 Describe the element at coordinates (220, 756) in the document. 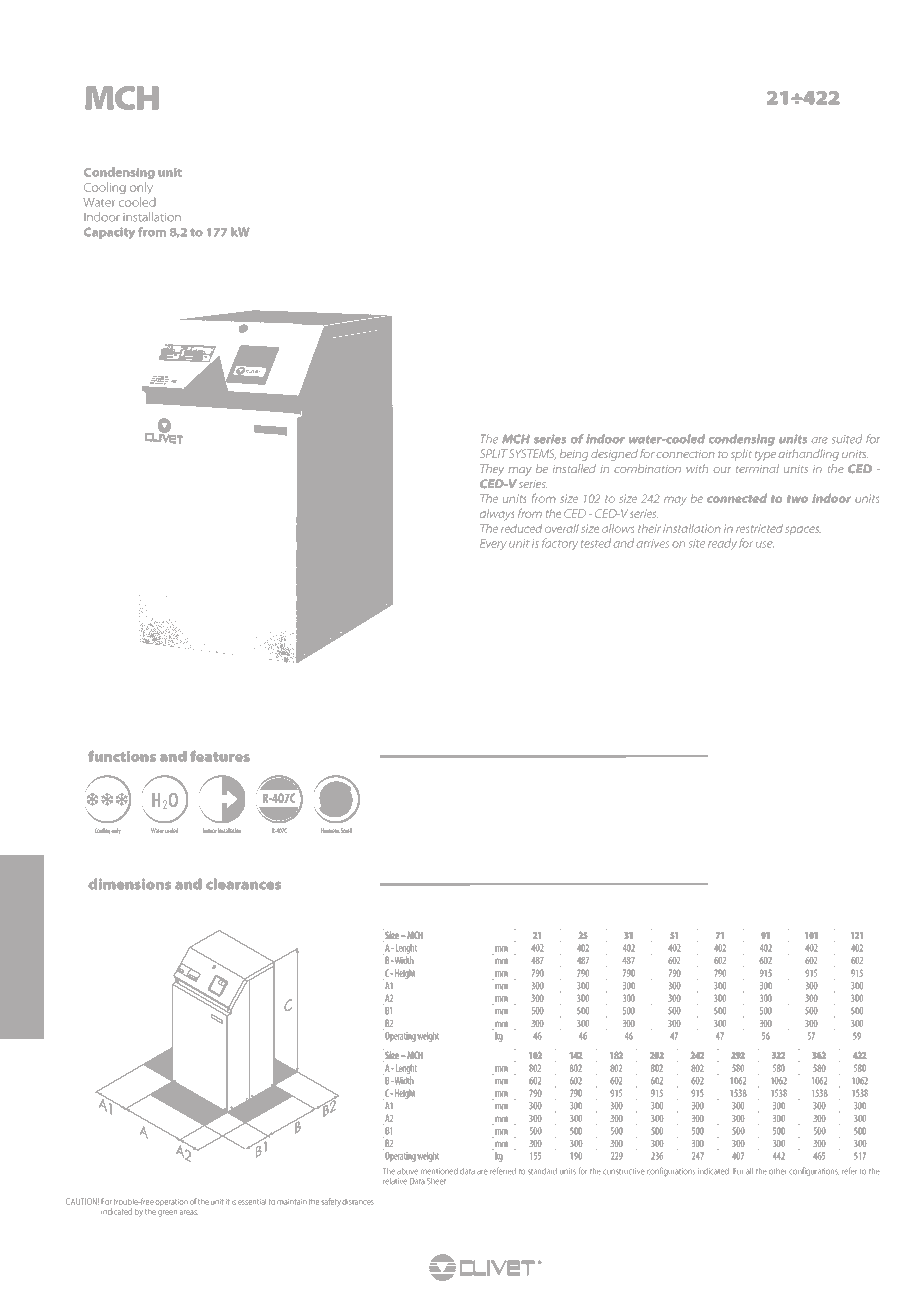

I see `features` at that location.
